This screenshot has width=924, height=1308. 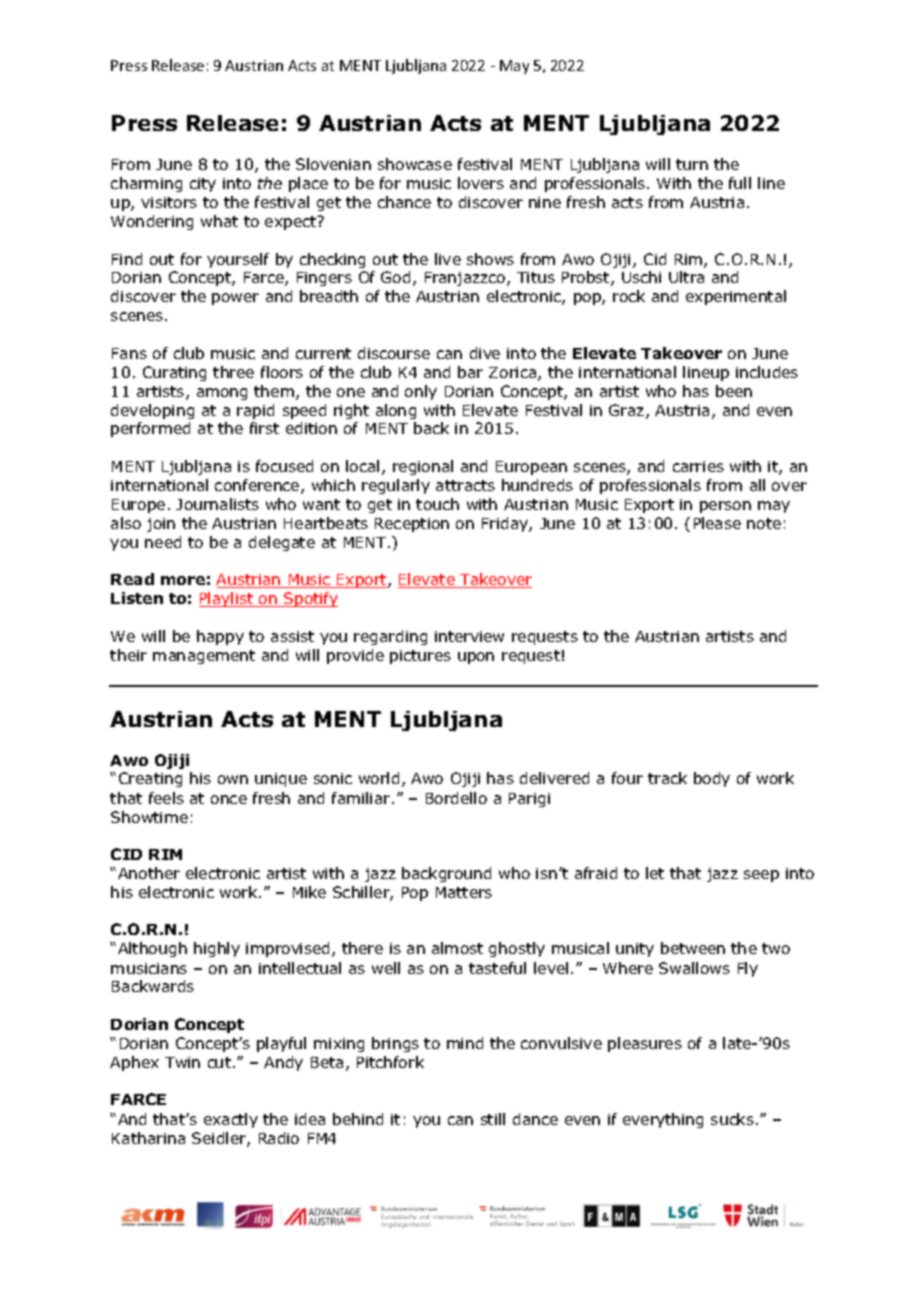 What do you see at coordinates (655, 873) in the screenshot?
I see `let` at bounding box center [655, 873].
